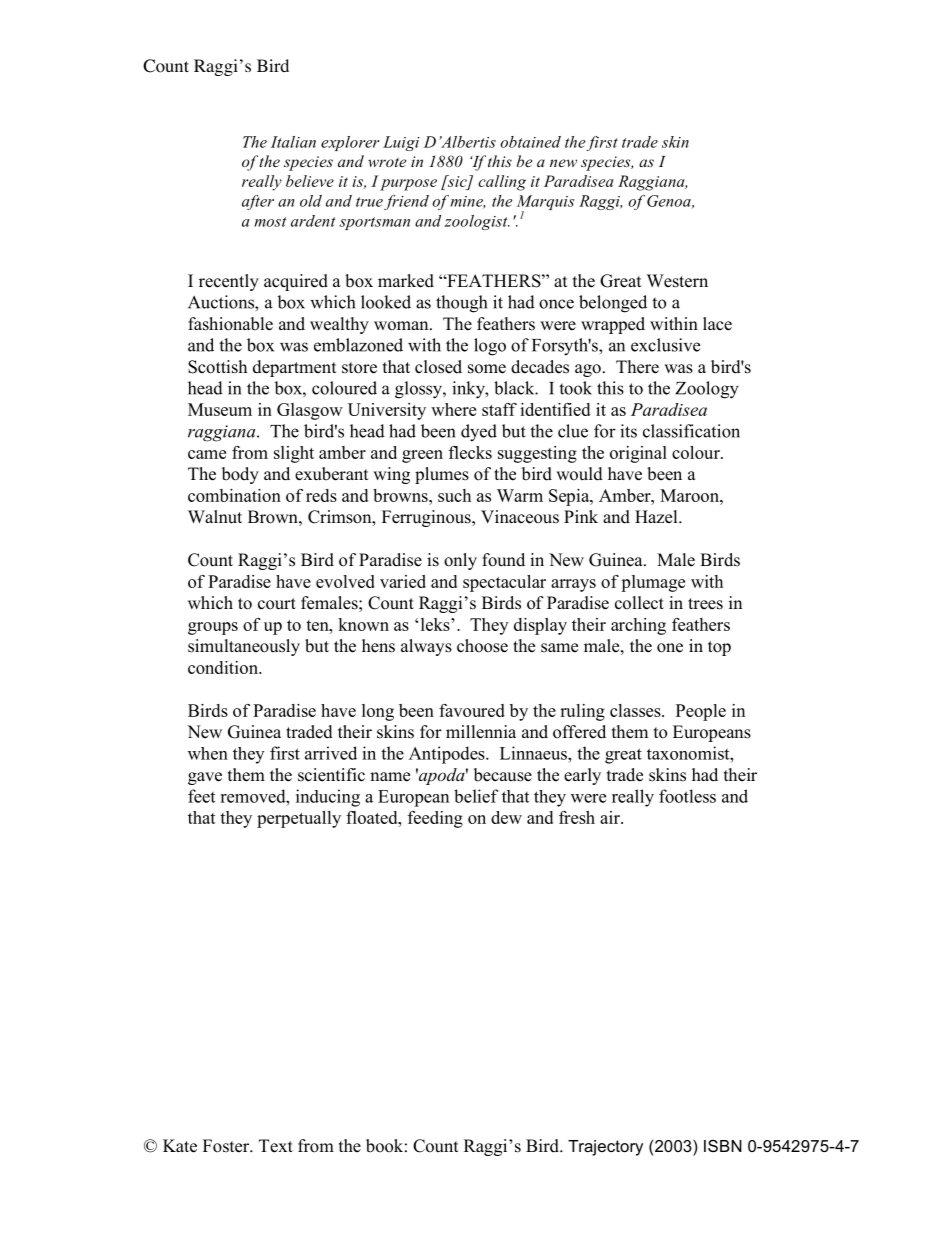  What do you see at coordinates (605, 1148) in the page?
I see `Trajectory` at bounding box center [605, 1148].
